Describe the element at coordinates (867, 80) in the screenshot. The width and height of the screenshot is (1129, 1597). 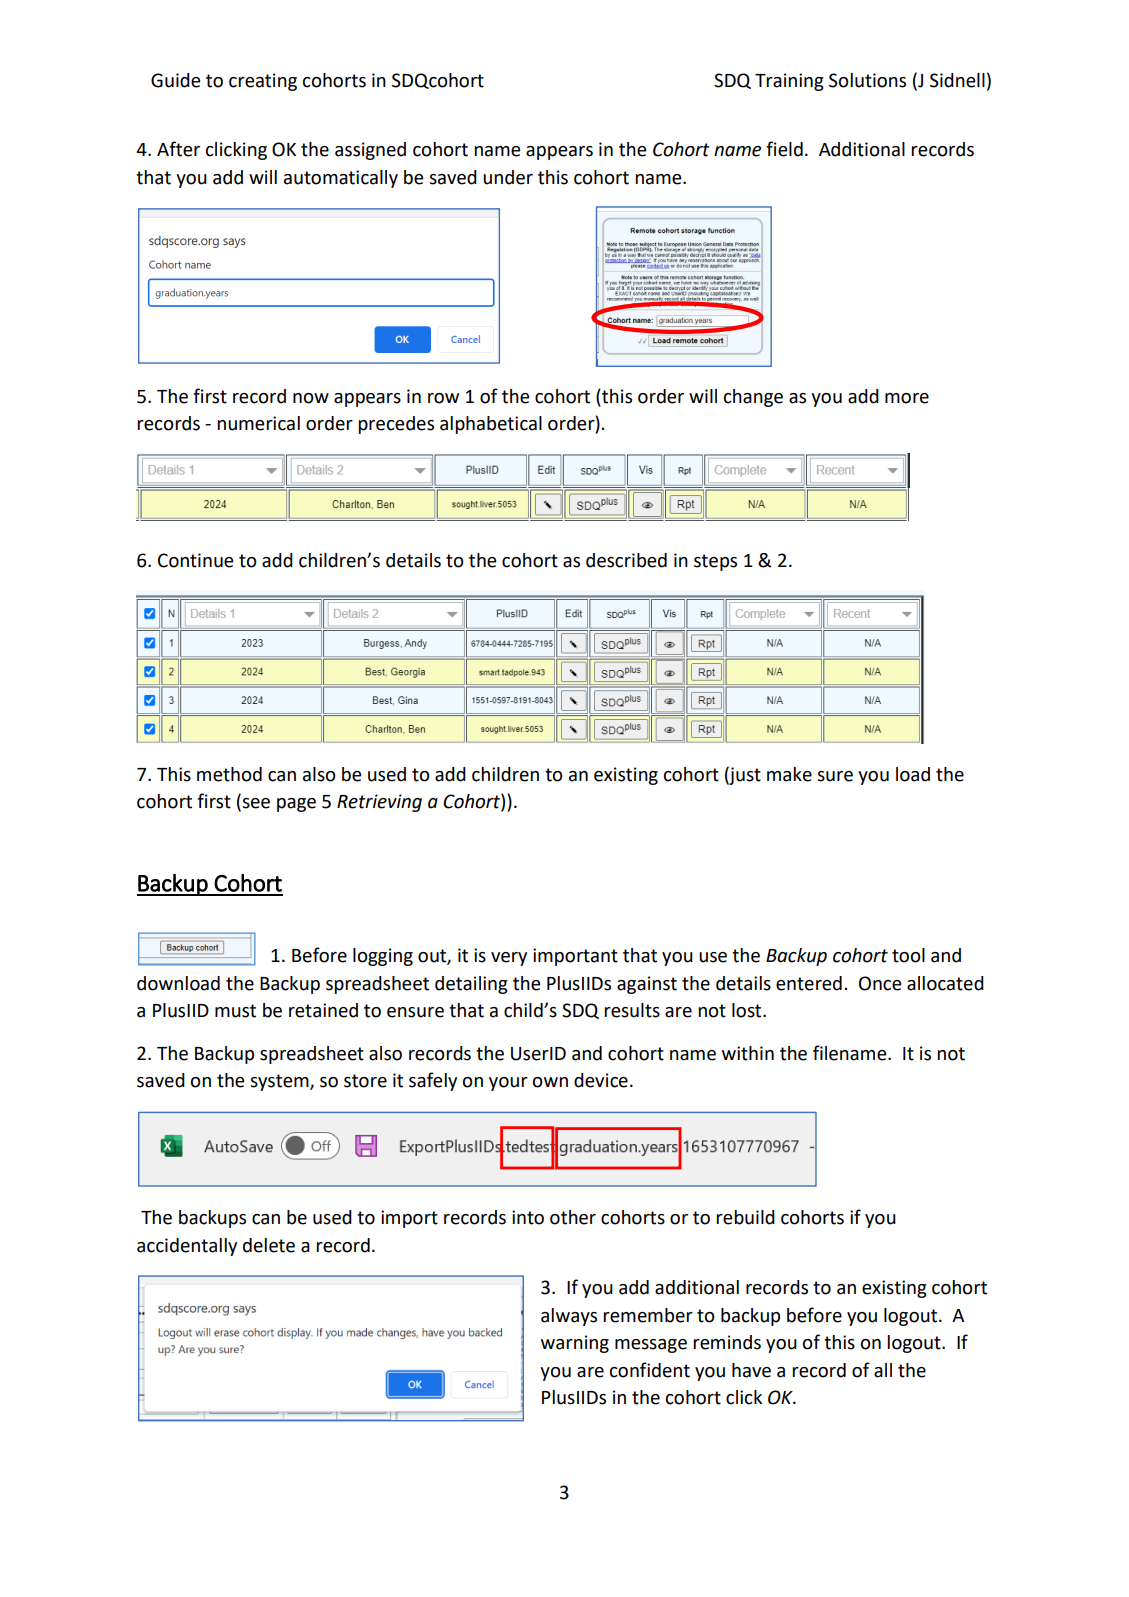
I see `Solutions` at that location.
